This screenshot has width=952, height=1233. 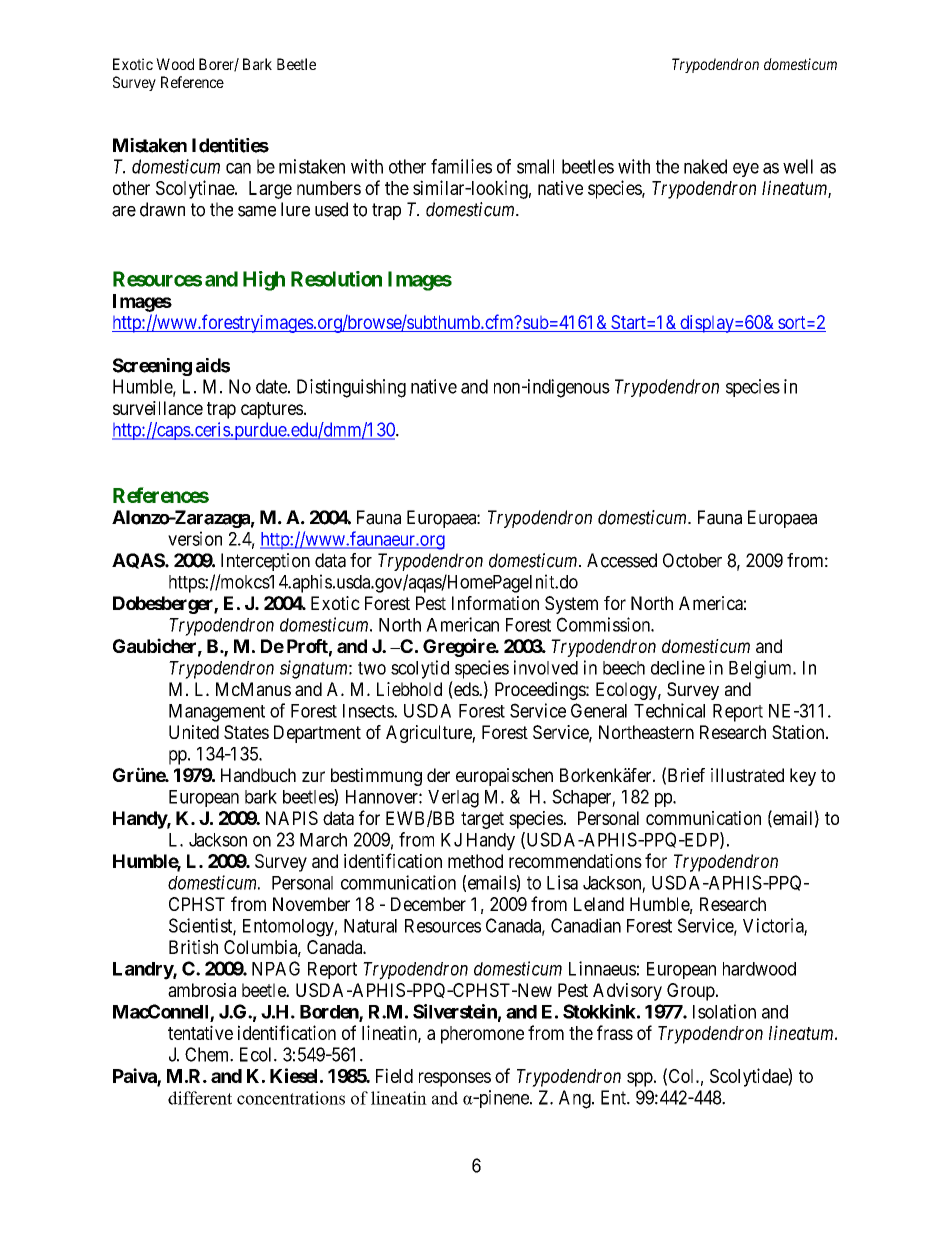 What do you see at coordinates (200, 1098) in the screenshot?
I see `different` at bounding box center [200, 1098].
